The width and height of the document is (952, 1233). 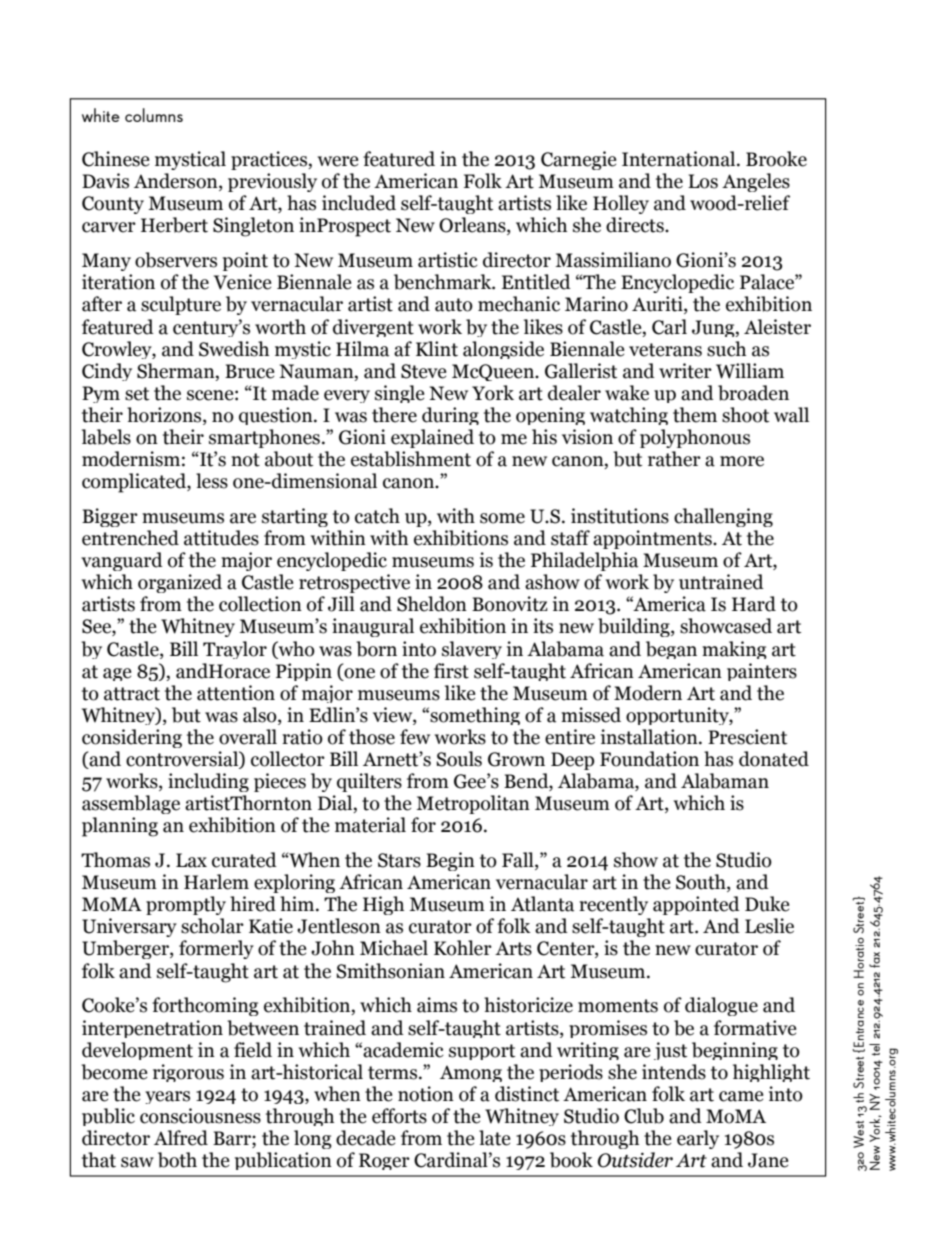 I want to click on early, so click(x=698, y=1139).
